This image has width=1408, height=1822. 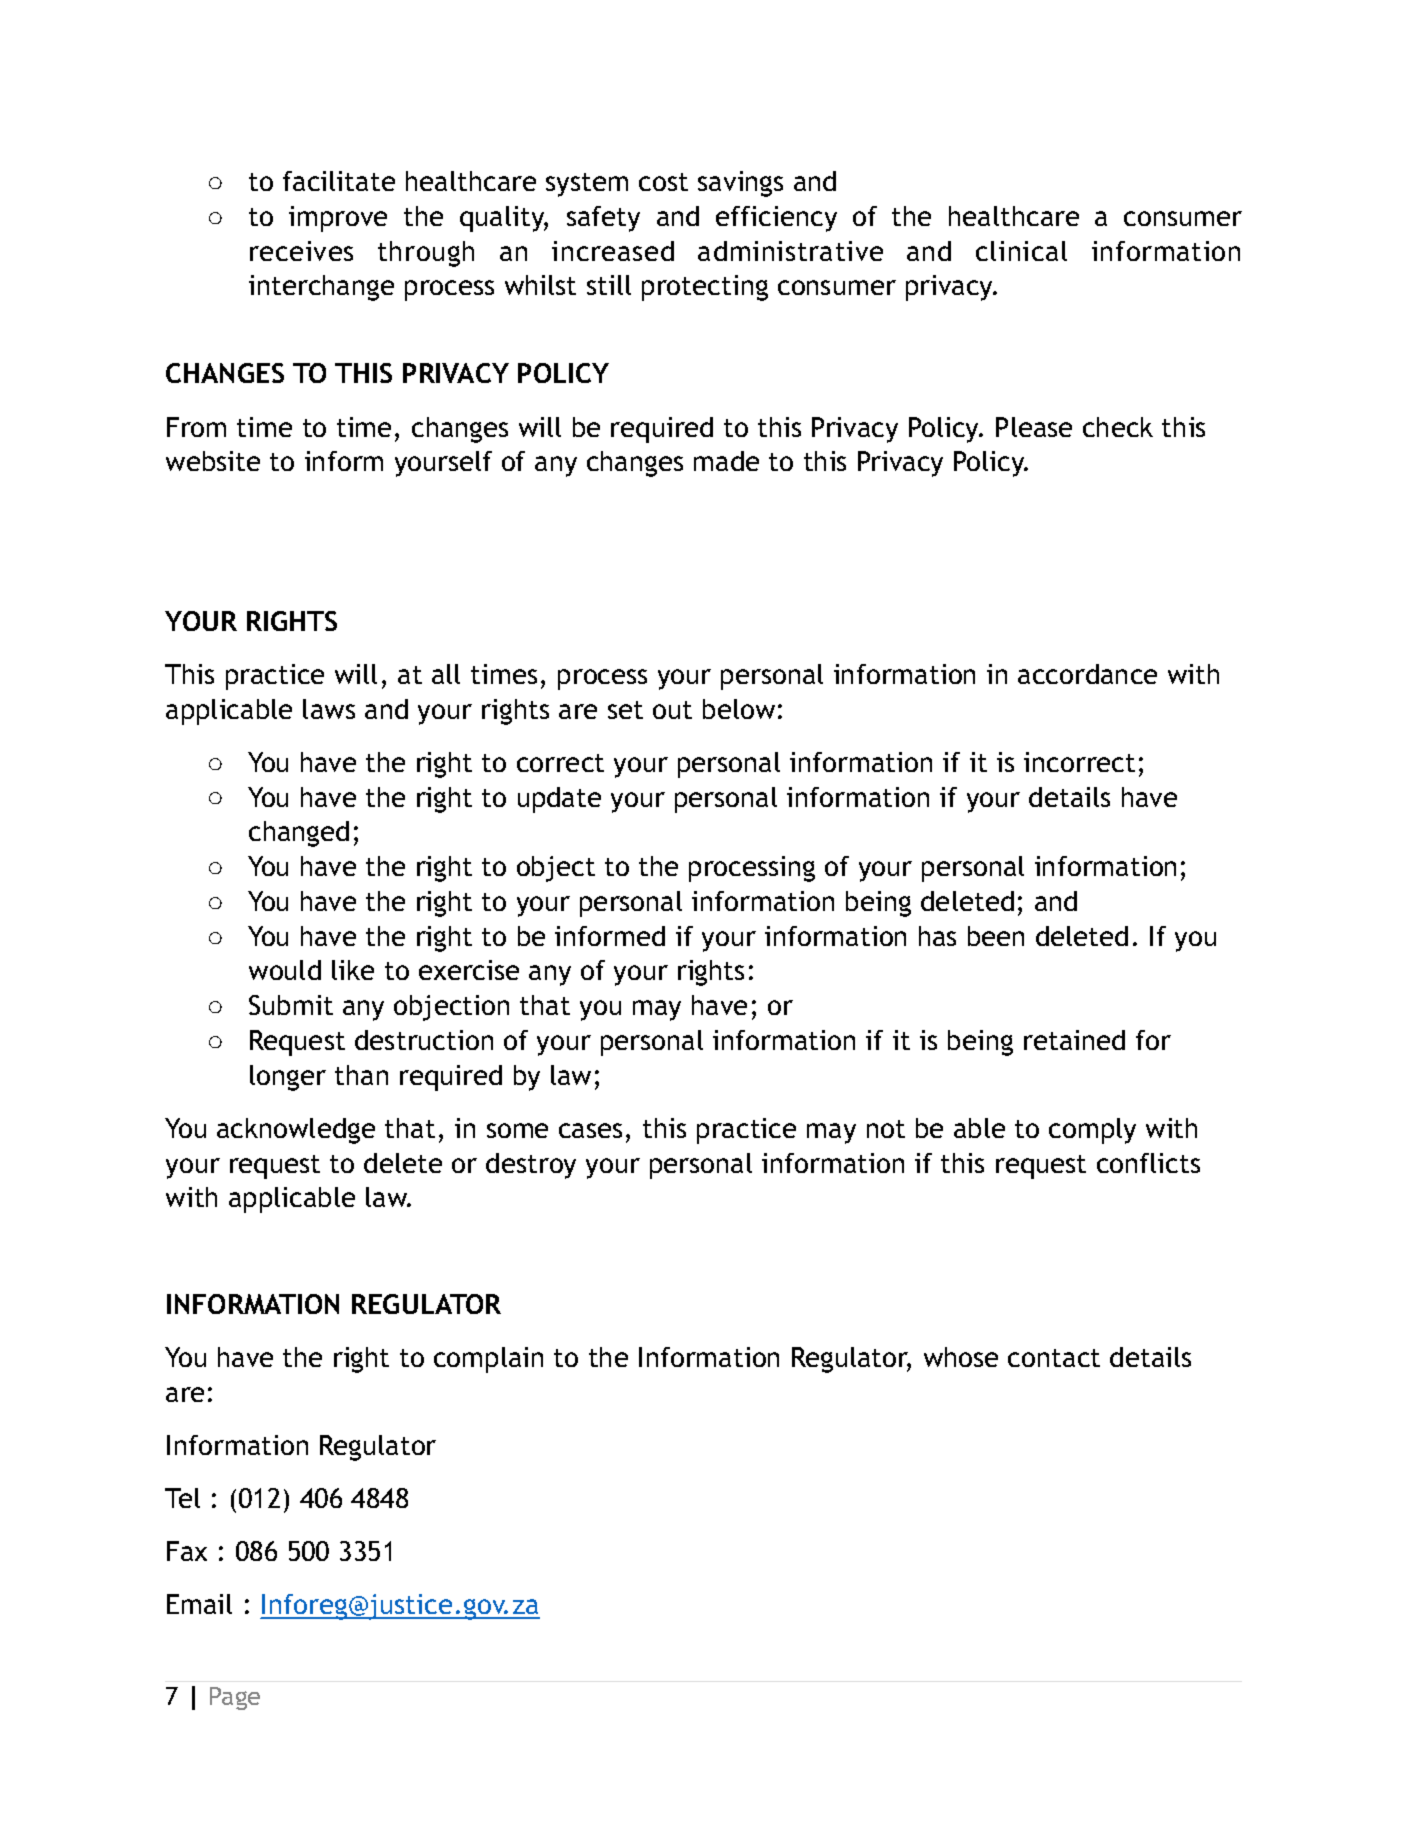 I want to click on complain, so click(x=488, y=1360).
